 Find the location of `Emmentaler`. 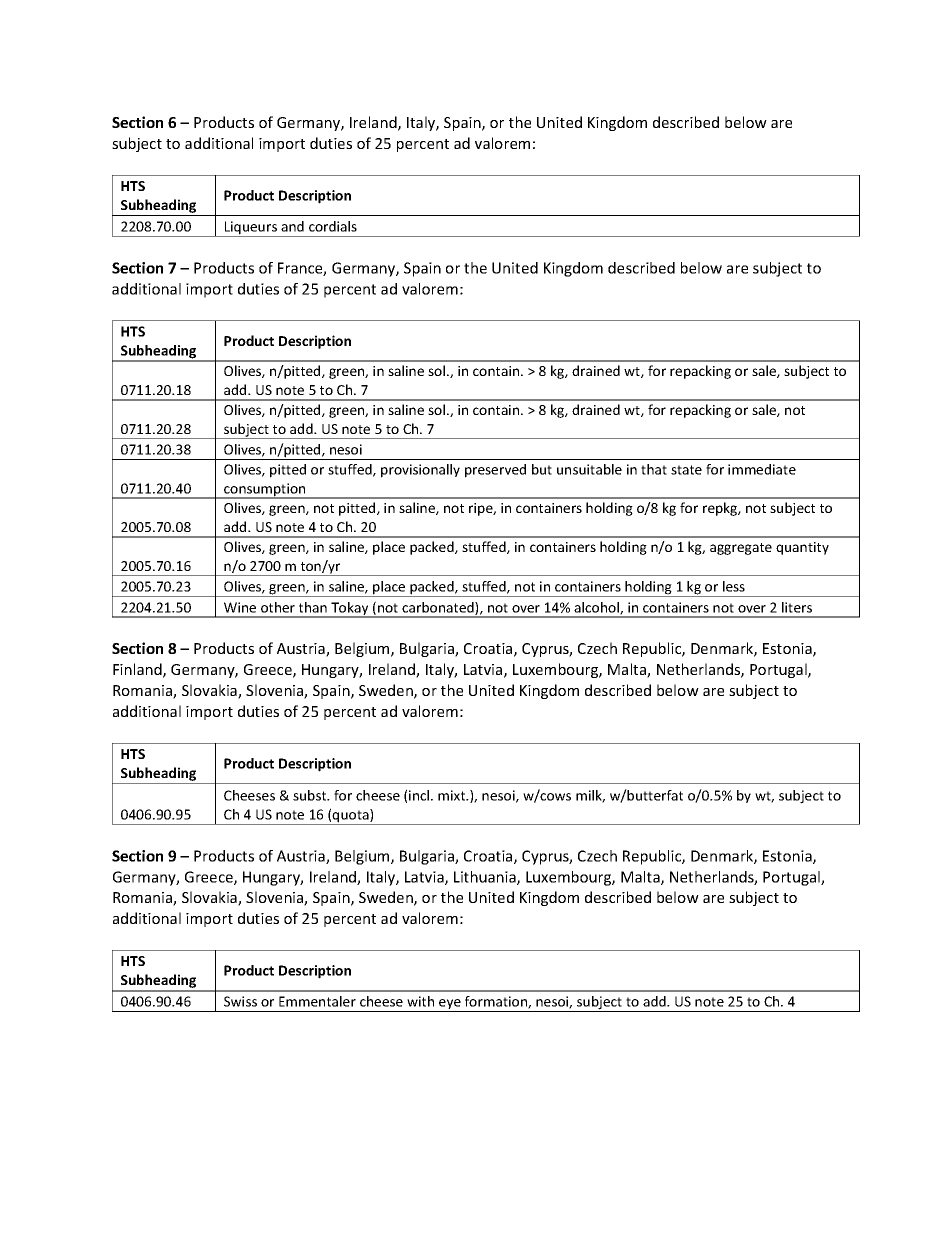

Emmentaler is located at coordinates (317, 1001).
